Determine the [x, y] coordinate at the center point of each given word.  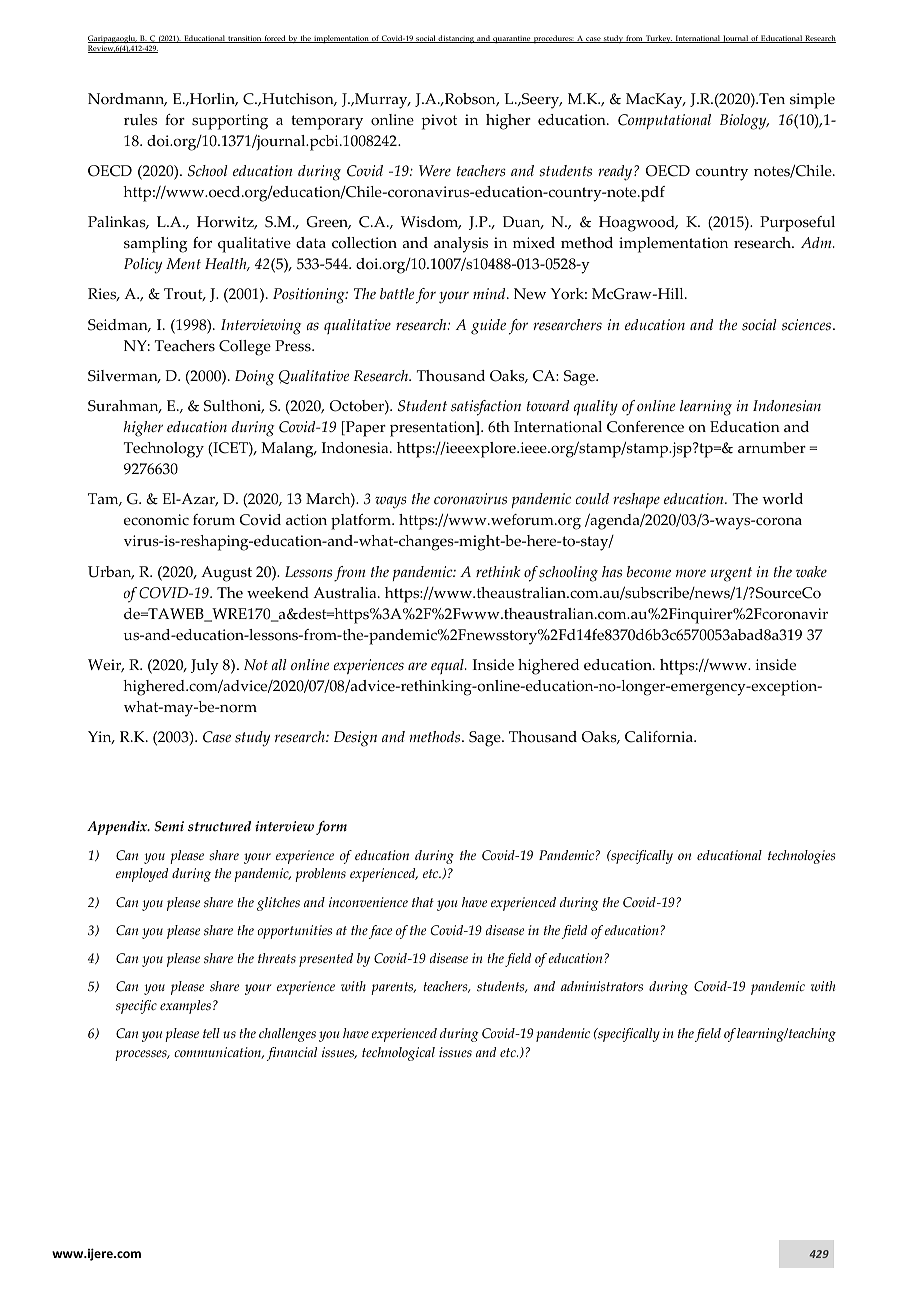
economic [156, 520]
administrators [602, 986]
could [592, 499]
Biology [744, 122]
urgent [731, 574]
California [660, 737]
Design [355, 739]
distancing [456, 39]
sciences [806, 325]
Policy [143, 266]
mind [490, 293]
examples [185, 1007]
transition [244, 39]
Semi [169, 826]
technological [398, 1054]
